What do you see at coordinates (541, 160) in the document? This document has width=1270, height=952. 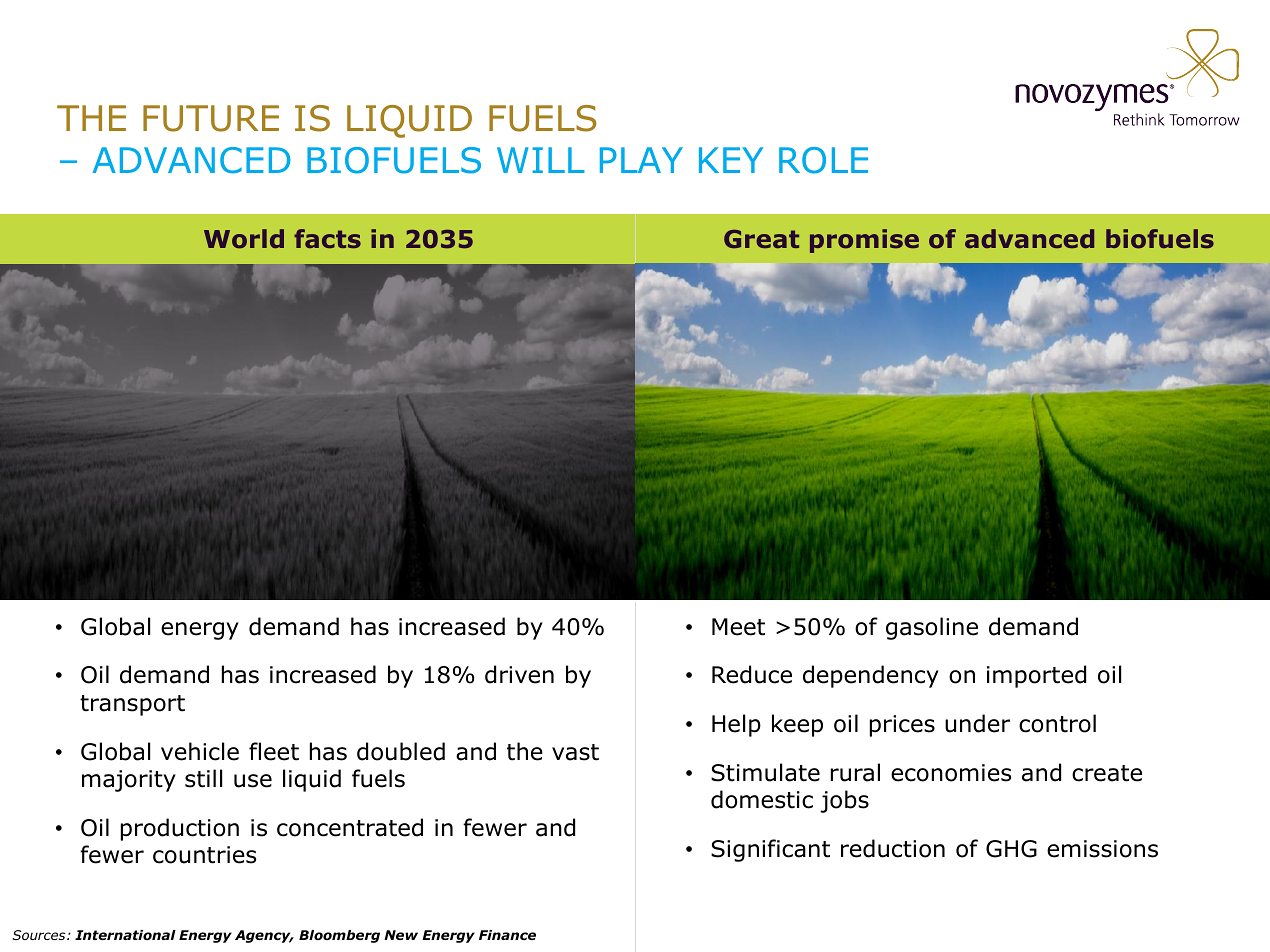 I see `WILL` at bounding box center [541, 160].
